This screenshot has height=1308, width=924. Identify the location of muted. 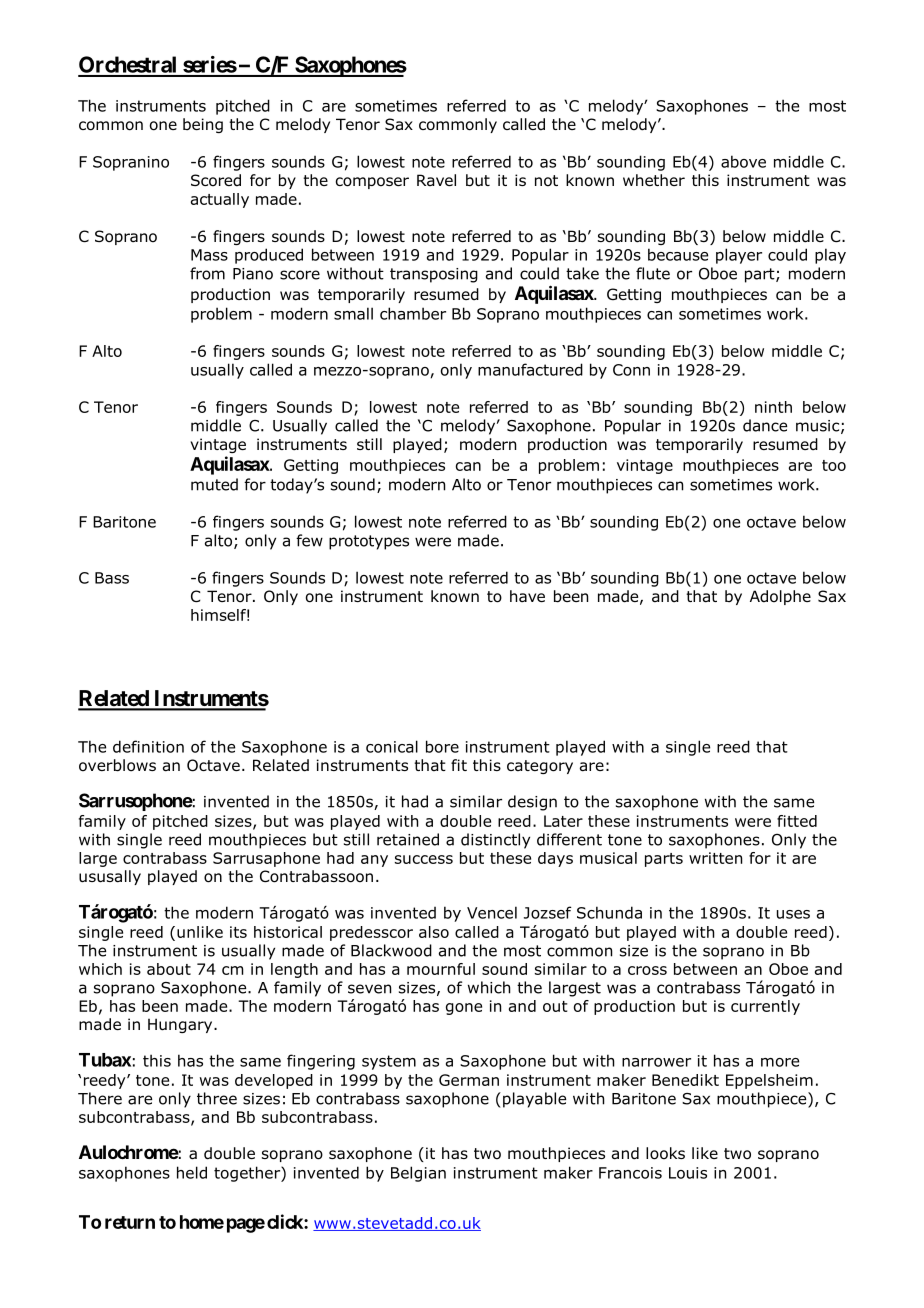
(214, 484).
